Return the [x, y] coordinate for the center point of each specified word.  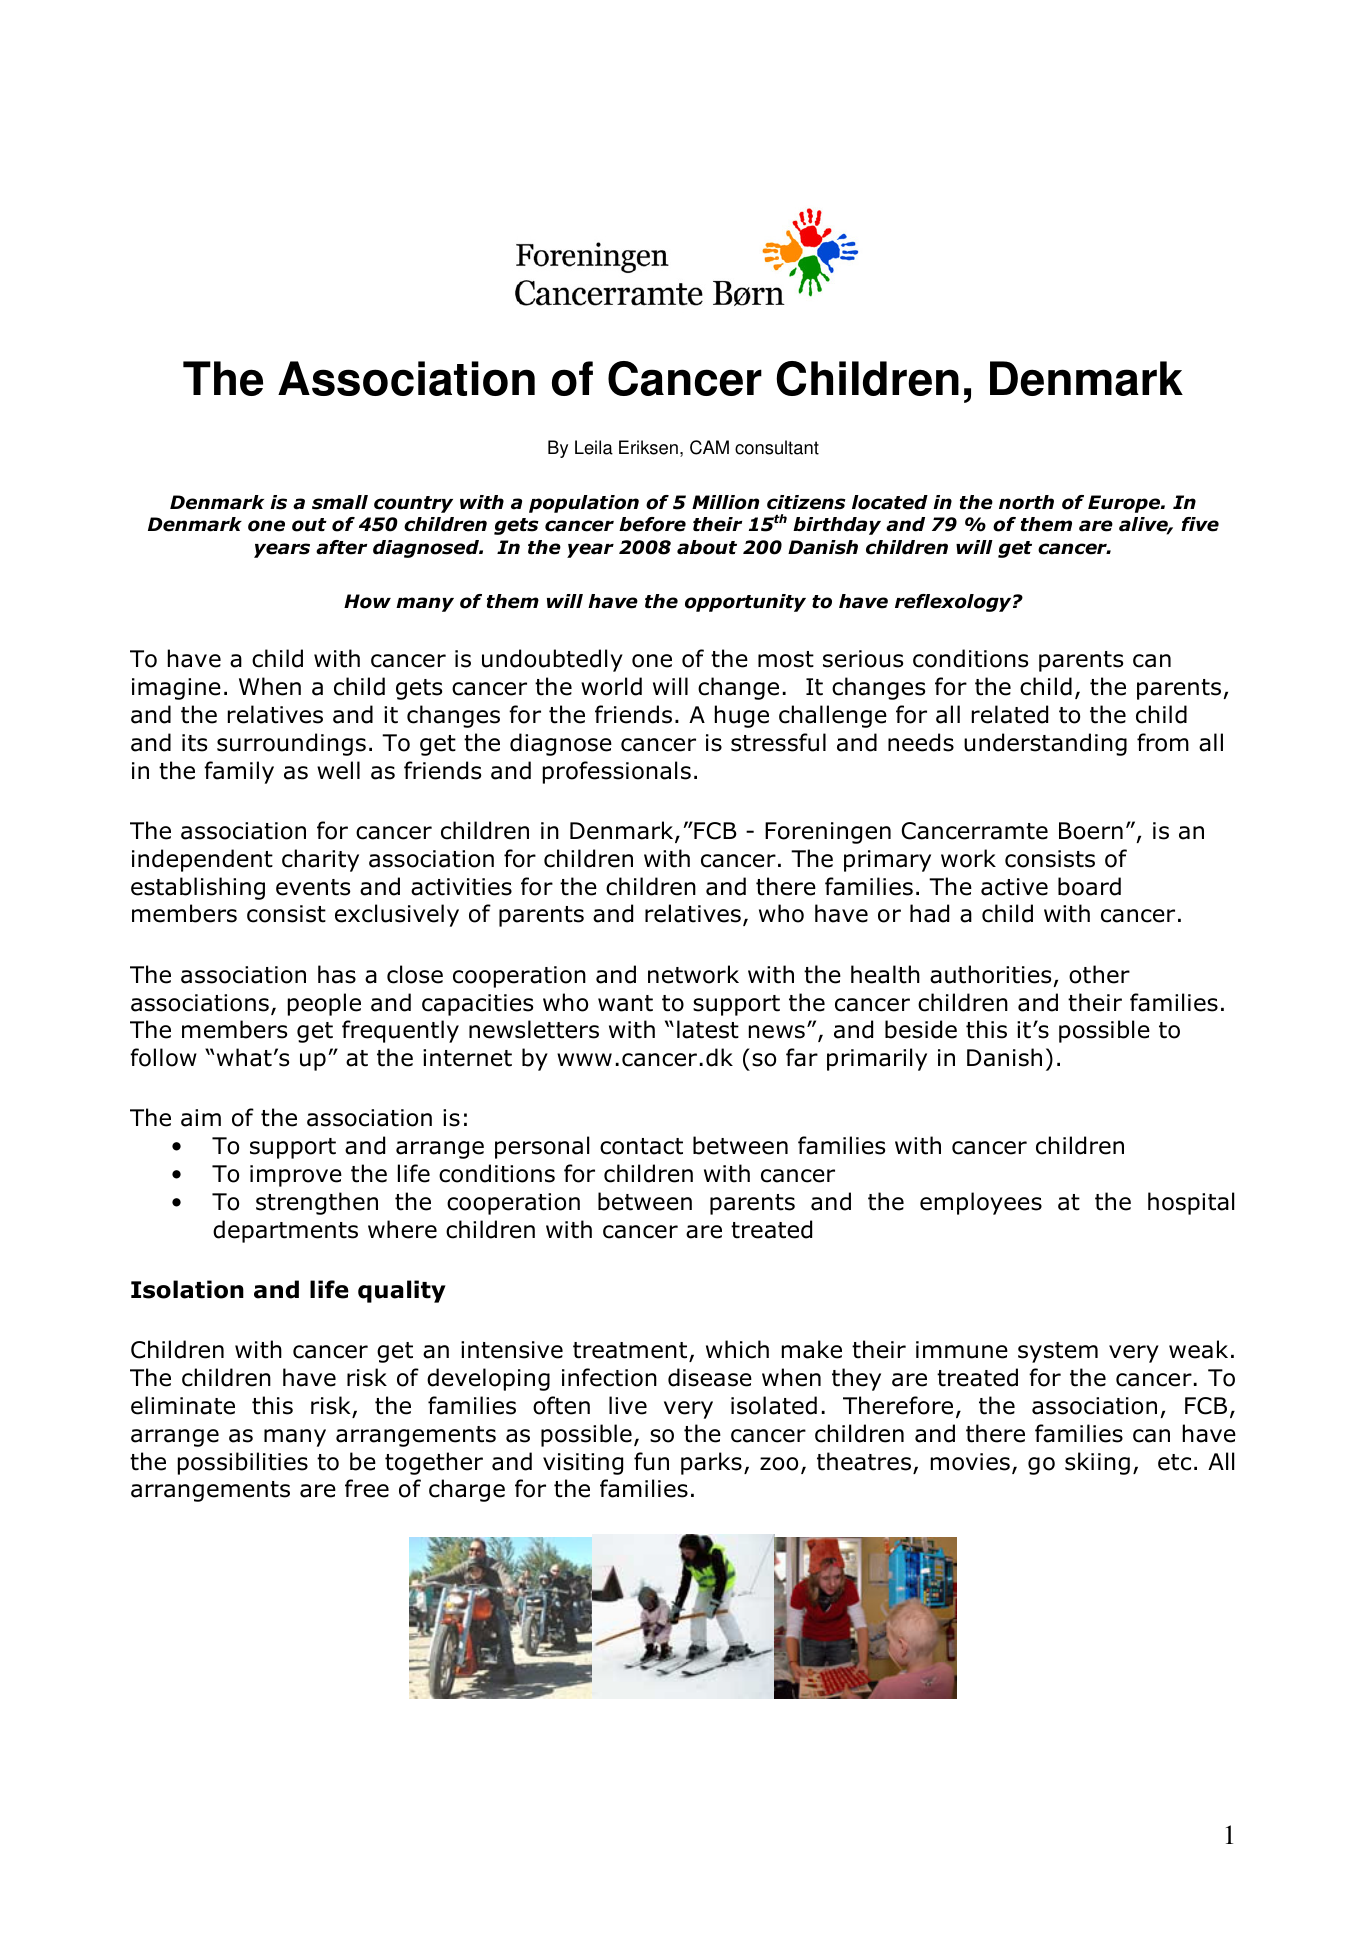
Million [725, 502]
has [337, 974]
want [625, 1003]
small [340, 502]
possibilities [243, 1463]
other [1099, 974]
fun [651, 1461]
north [1026, 502]
